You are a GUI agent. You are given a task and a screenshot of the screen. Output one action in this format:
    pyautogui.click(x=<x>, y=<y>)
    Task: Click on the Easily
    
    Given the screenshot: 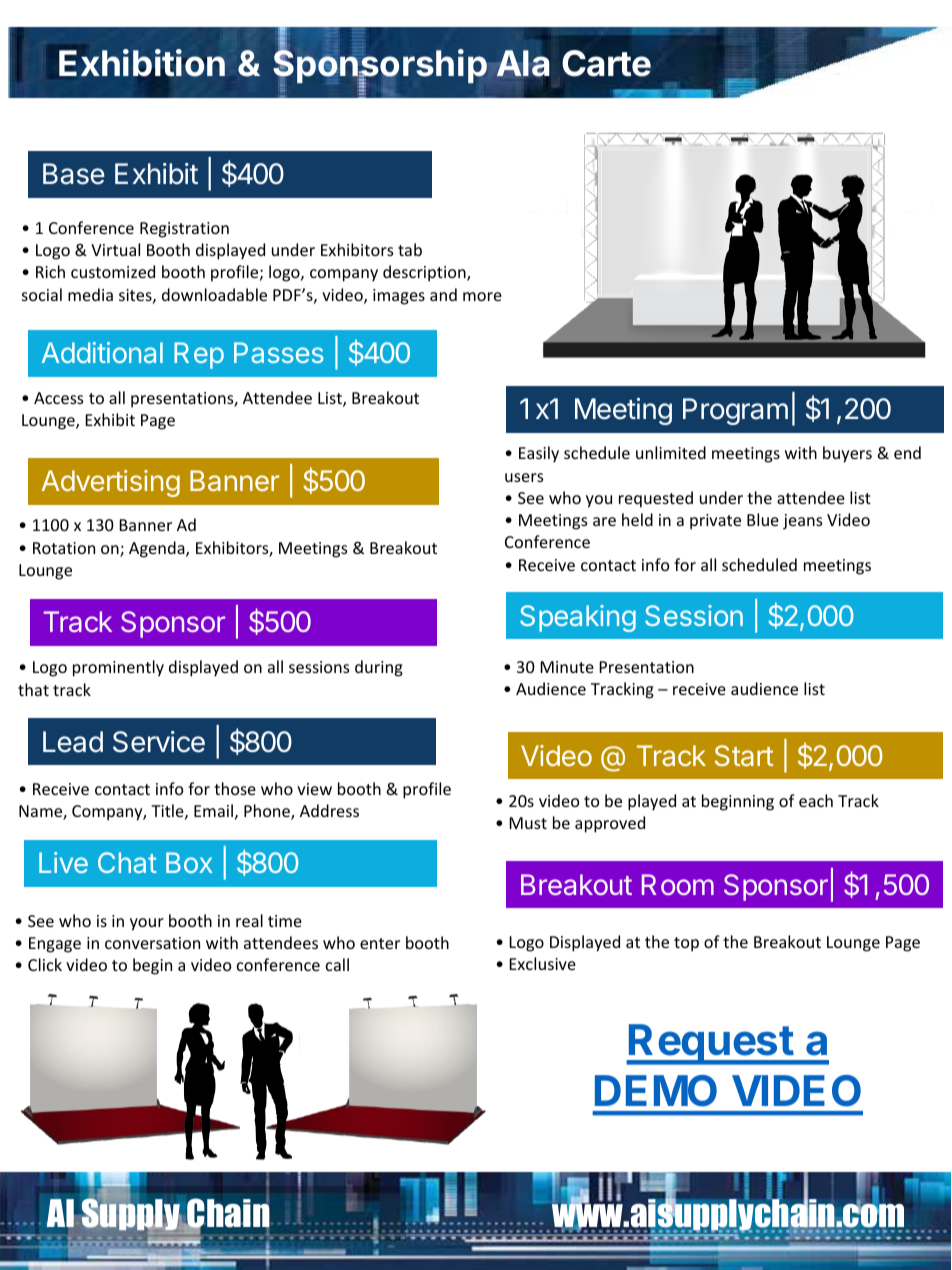 What is the action you would take?
    pyautogui.click(x=539, y=454)
